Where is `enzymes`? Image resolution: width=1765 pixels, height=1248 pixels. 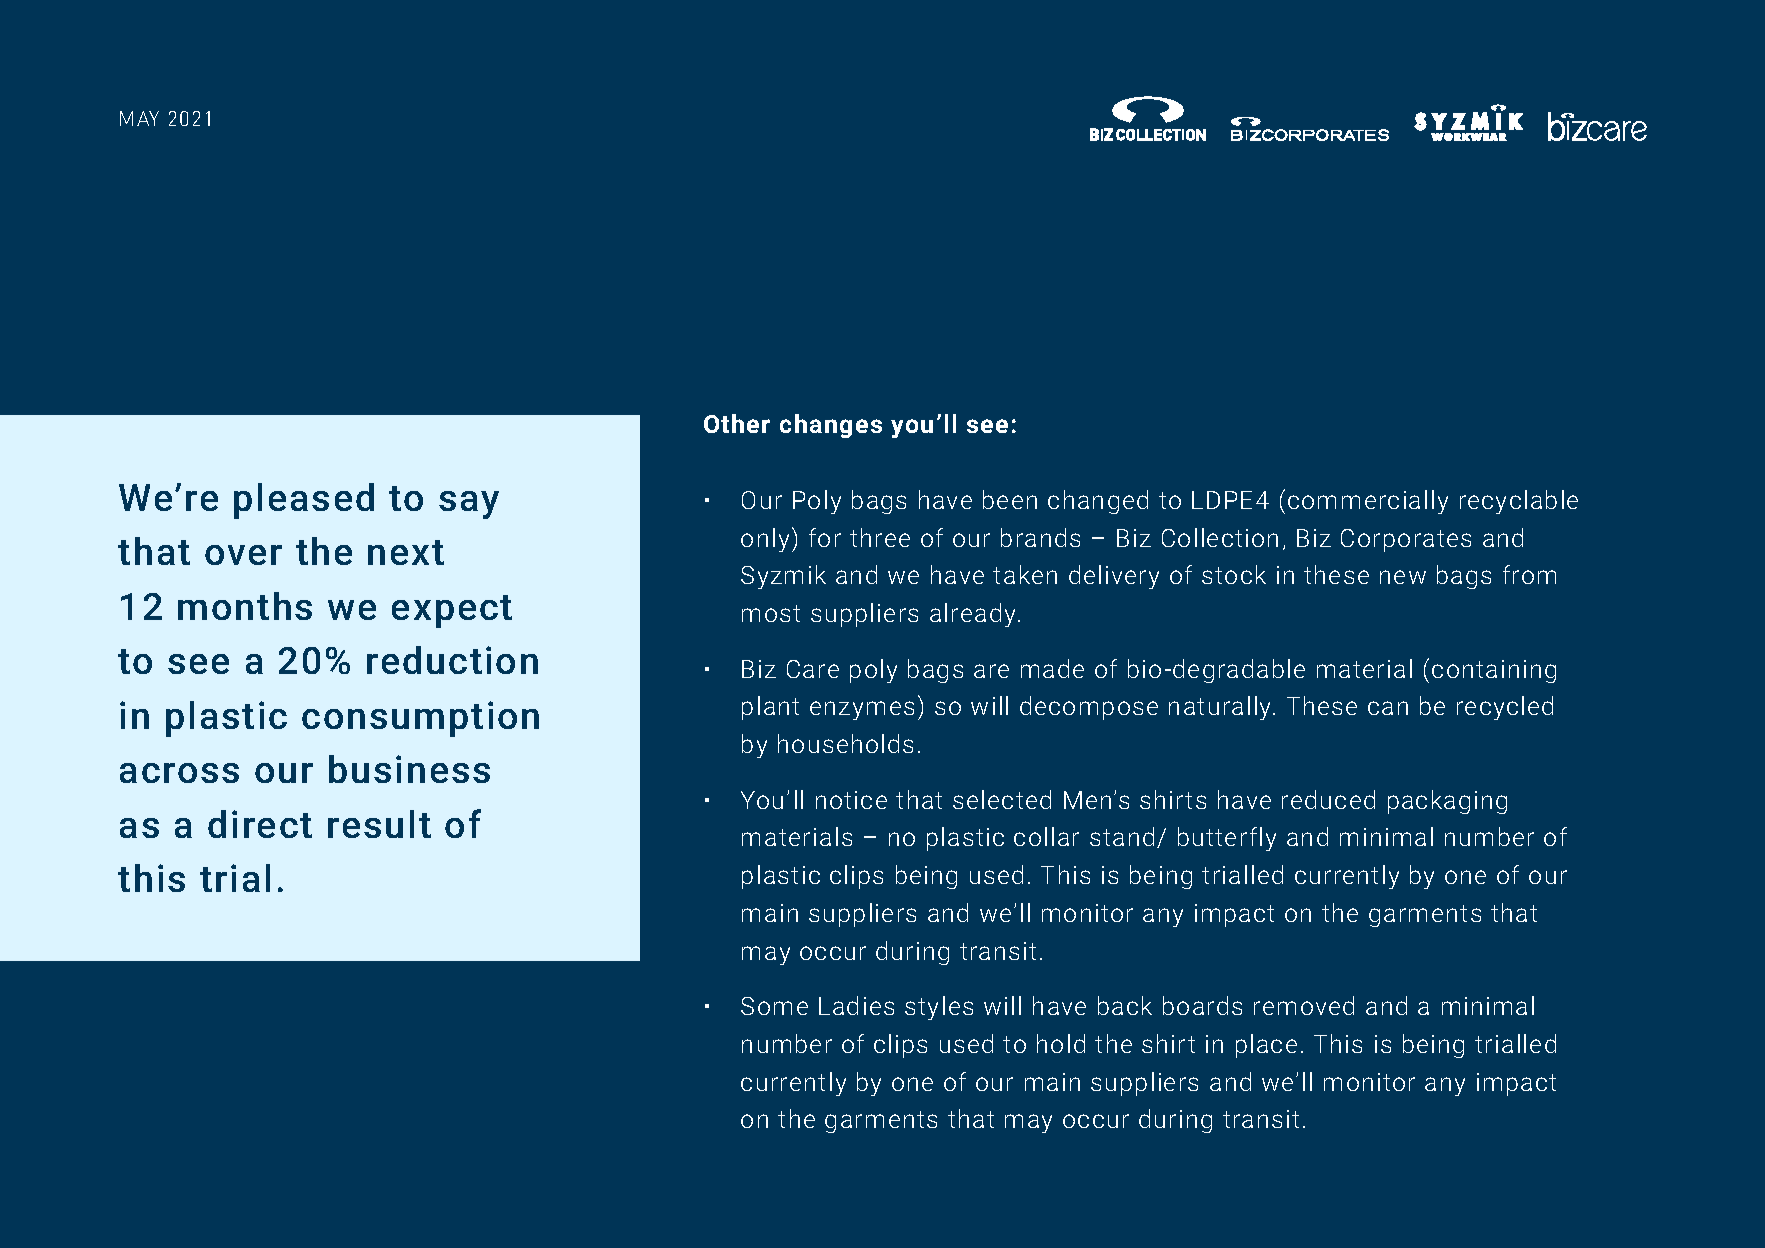
enzymes is located at coordinates (862, 710).
